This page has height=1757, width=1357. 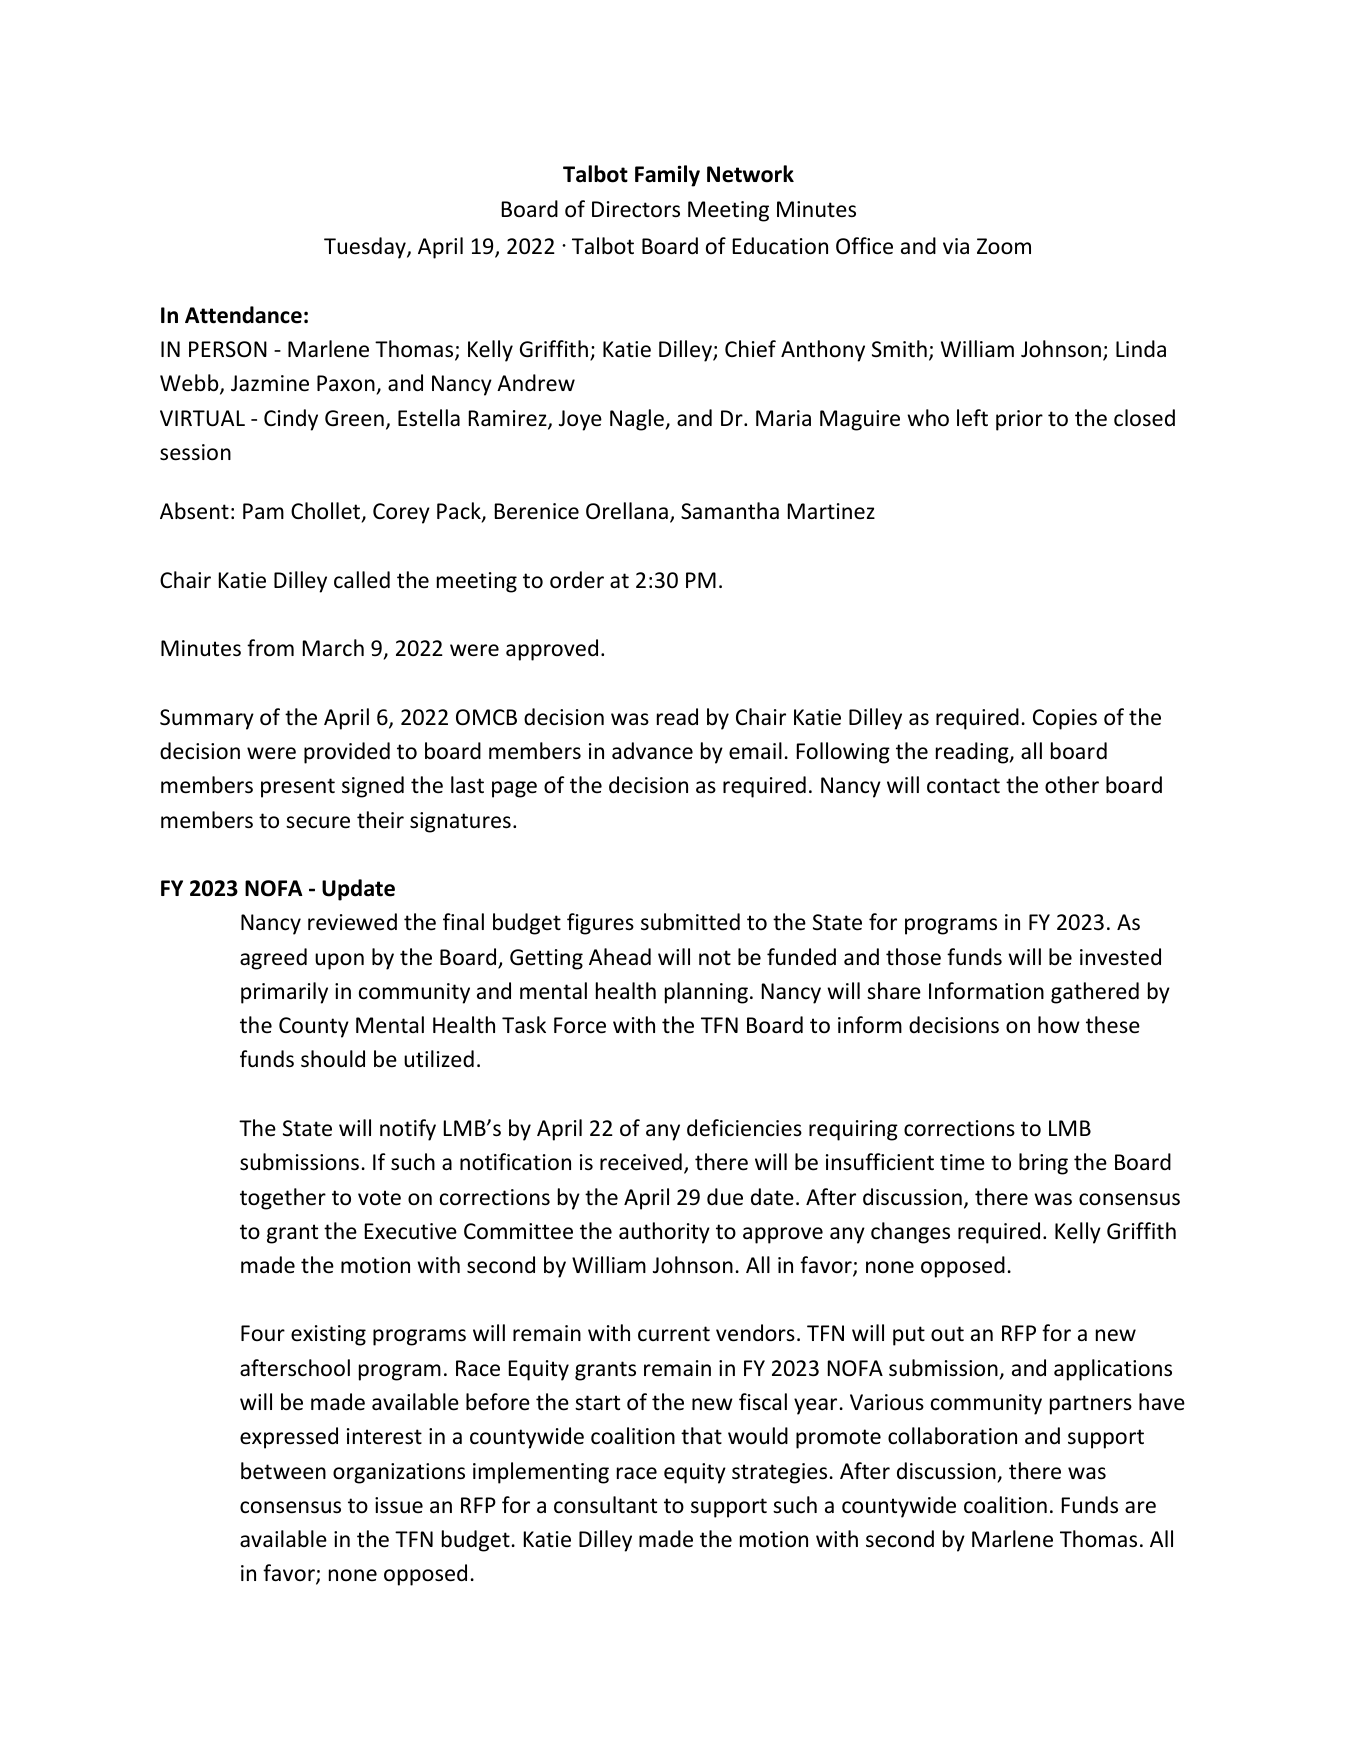 What do you see at coordinates (1004, 246) in the page?
I see `Zoom` at bounding box center [1004, 246].
